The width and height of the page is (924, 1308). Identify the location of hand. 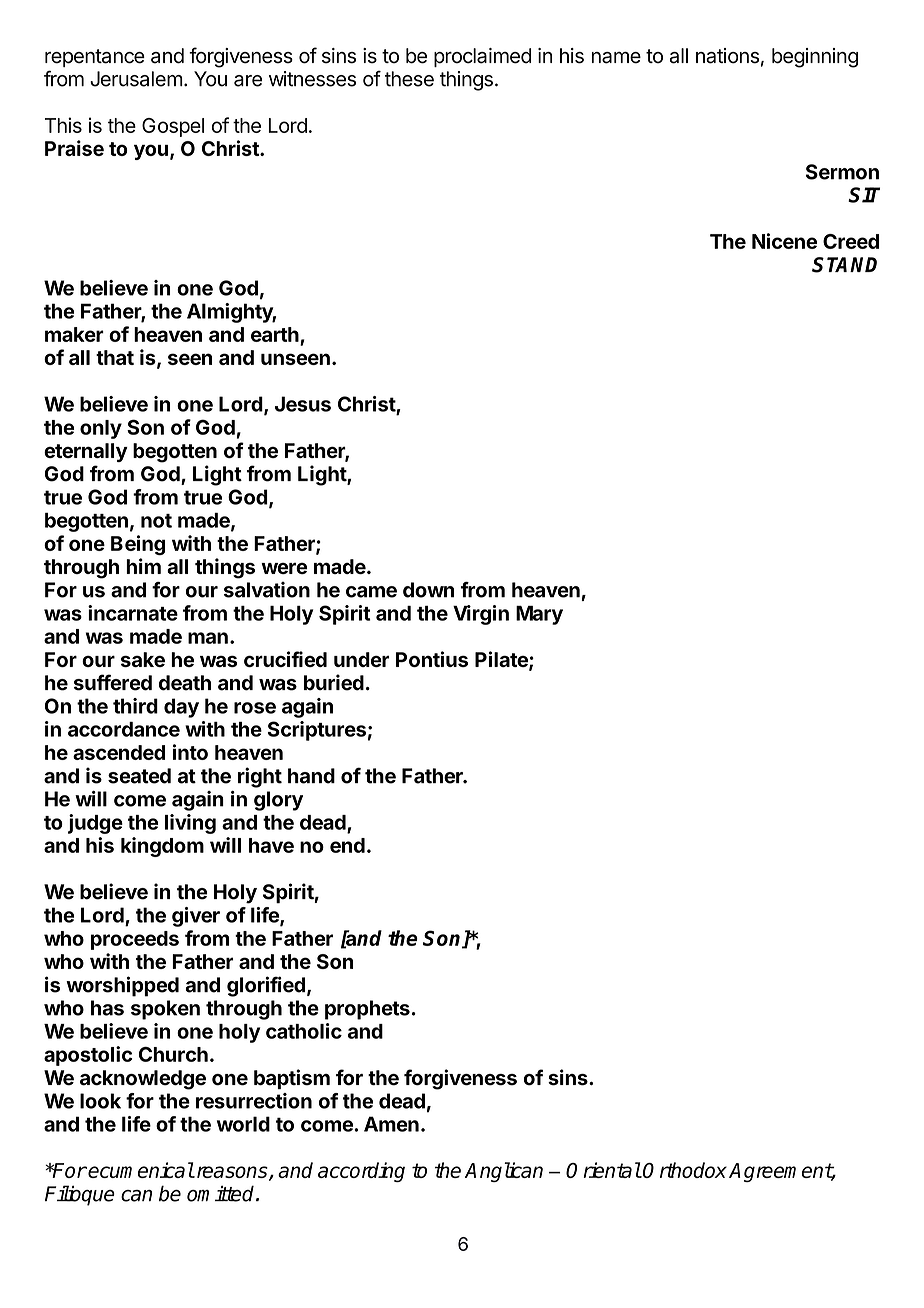
(311, 776).
